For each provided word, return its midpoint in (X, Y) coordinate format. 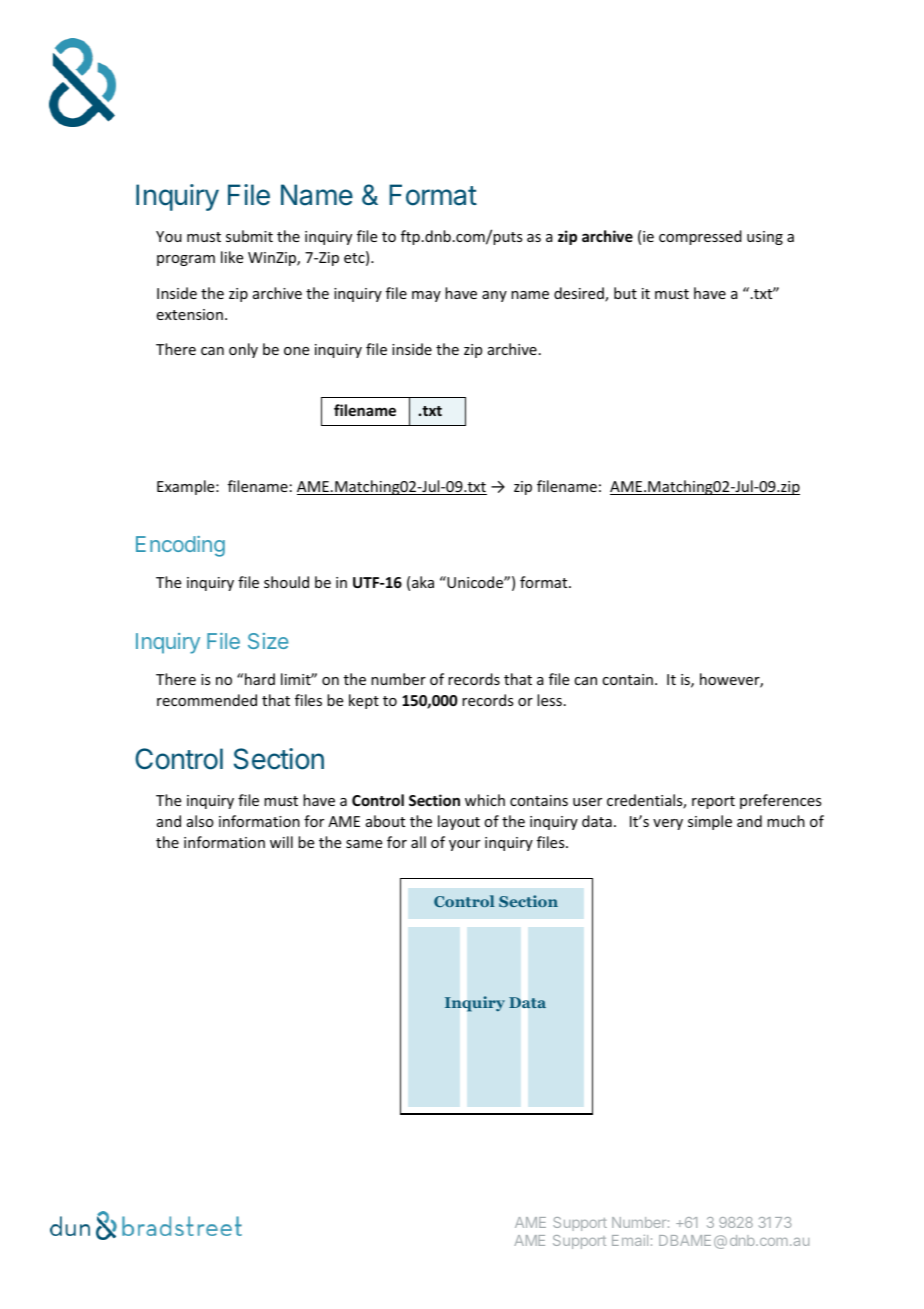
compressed (700, 237)
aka (423, 582)
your (464, 845)
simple (710, 822)
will (281, 842)
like (232, 257)
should (286, 582)
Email (630, 1240)
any (494, 296)
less (549, 700)
